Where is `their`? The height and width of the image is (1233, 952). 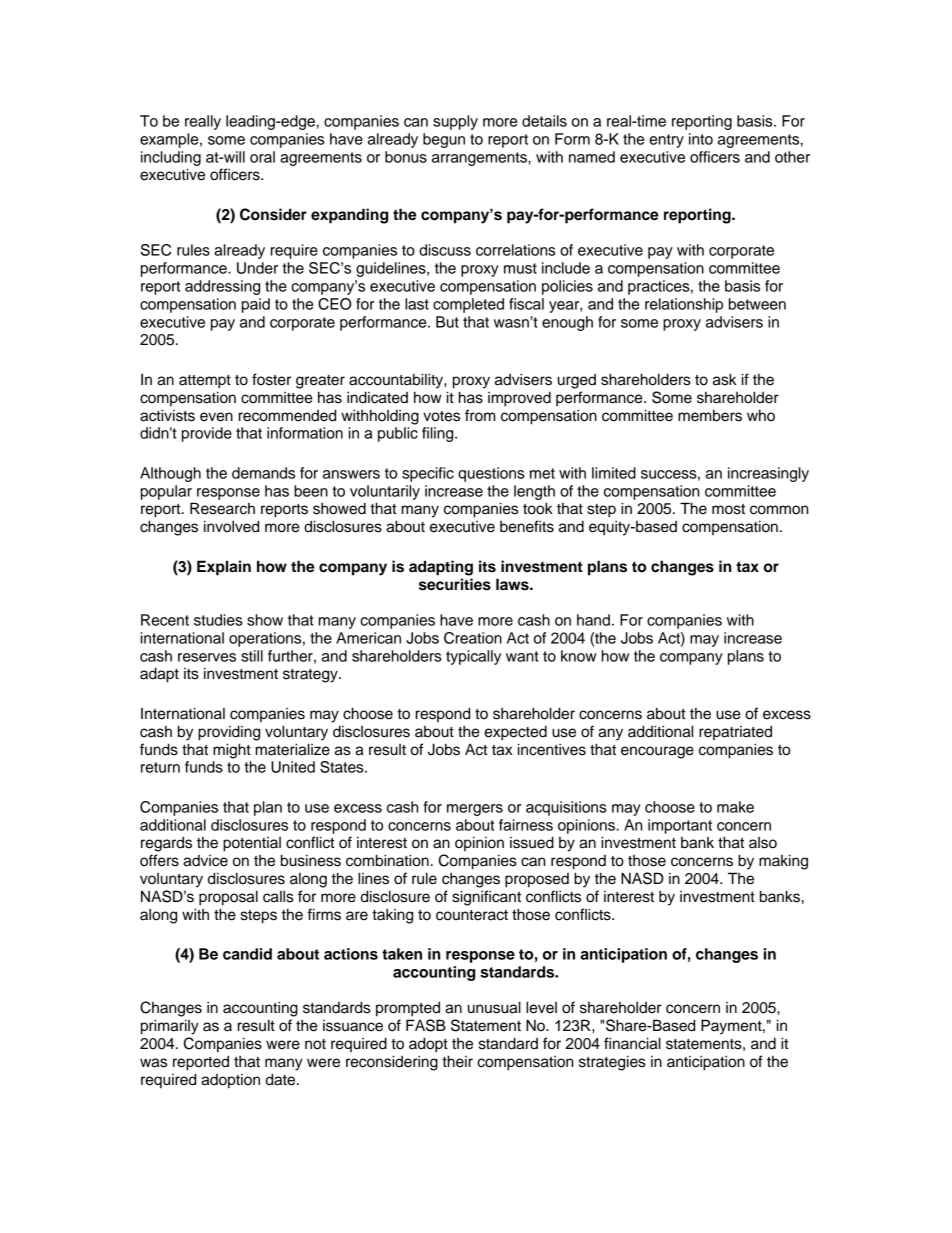
their is located at coordinates (457, 1061).
